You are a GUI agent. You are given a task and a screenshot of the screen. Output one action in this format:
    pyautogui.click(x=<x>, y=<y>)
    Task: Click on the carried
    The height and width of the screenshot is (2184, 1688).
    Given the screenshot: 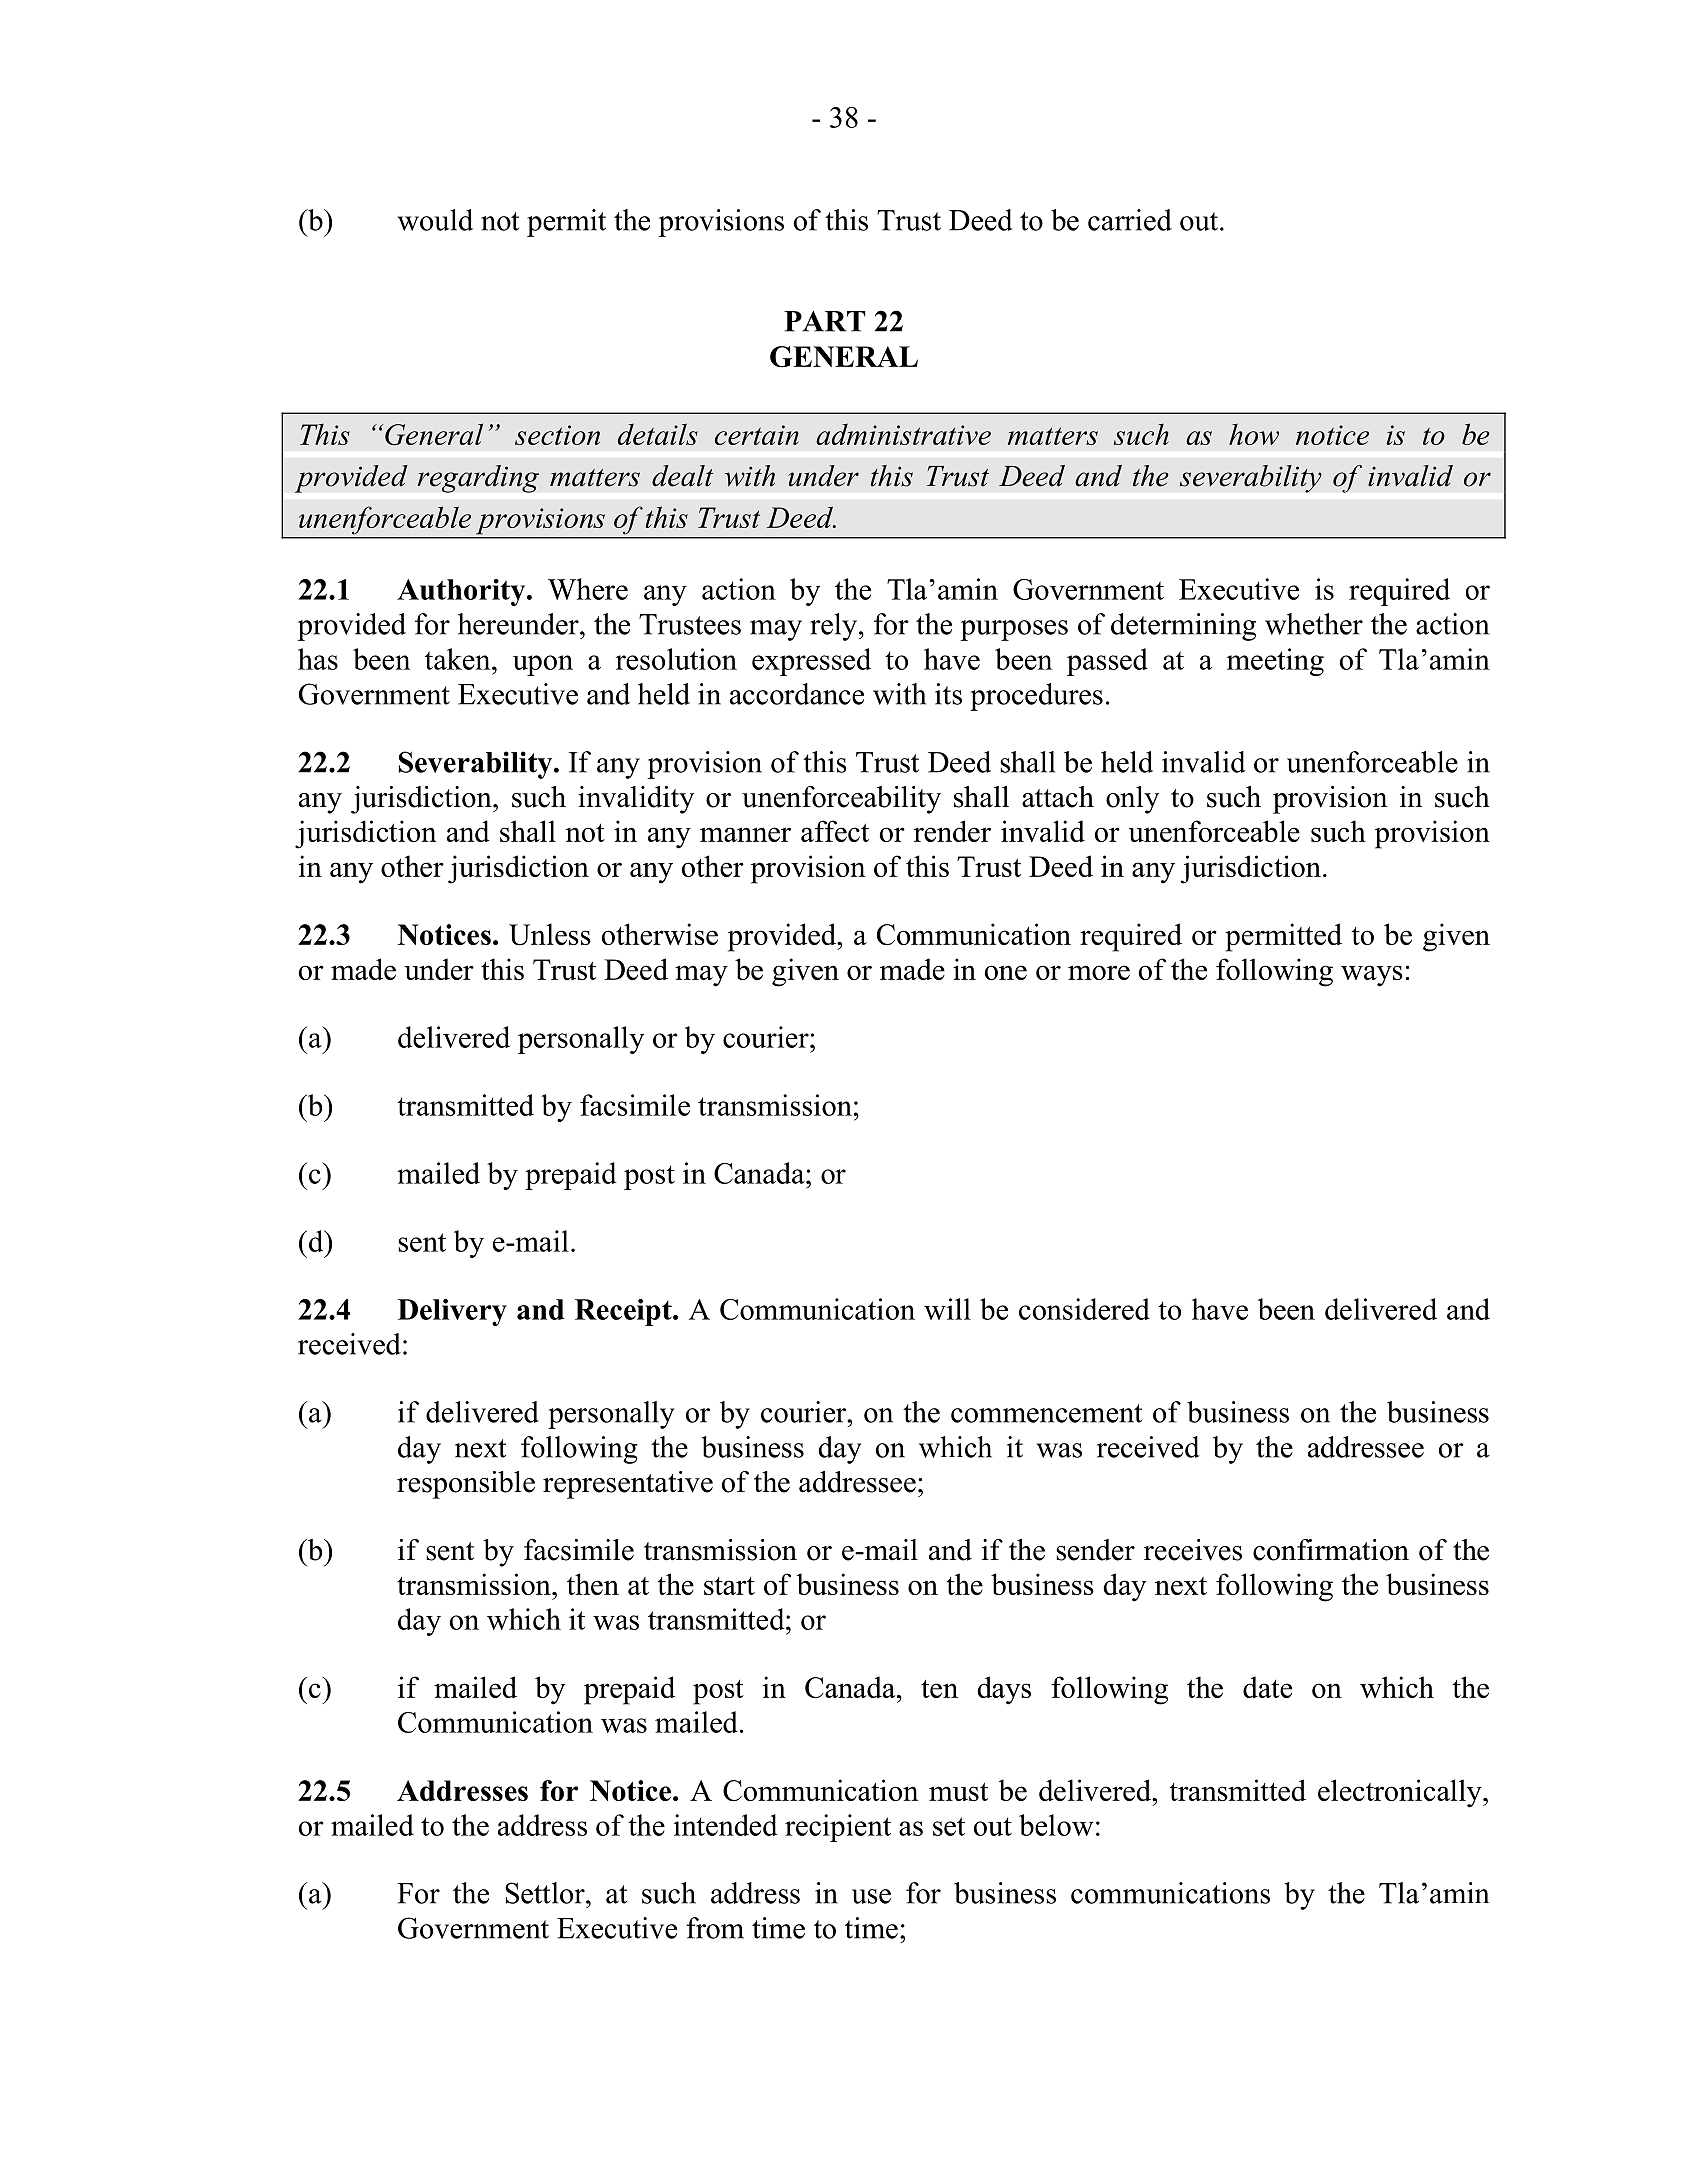 What is the action you would take?
    pyautogui.click(x=1130, y=220)
